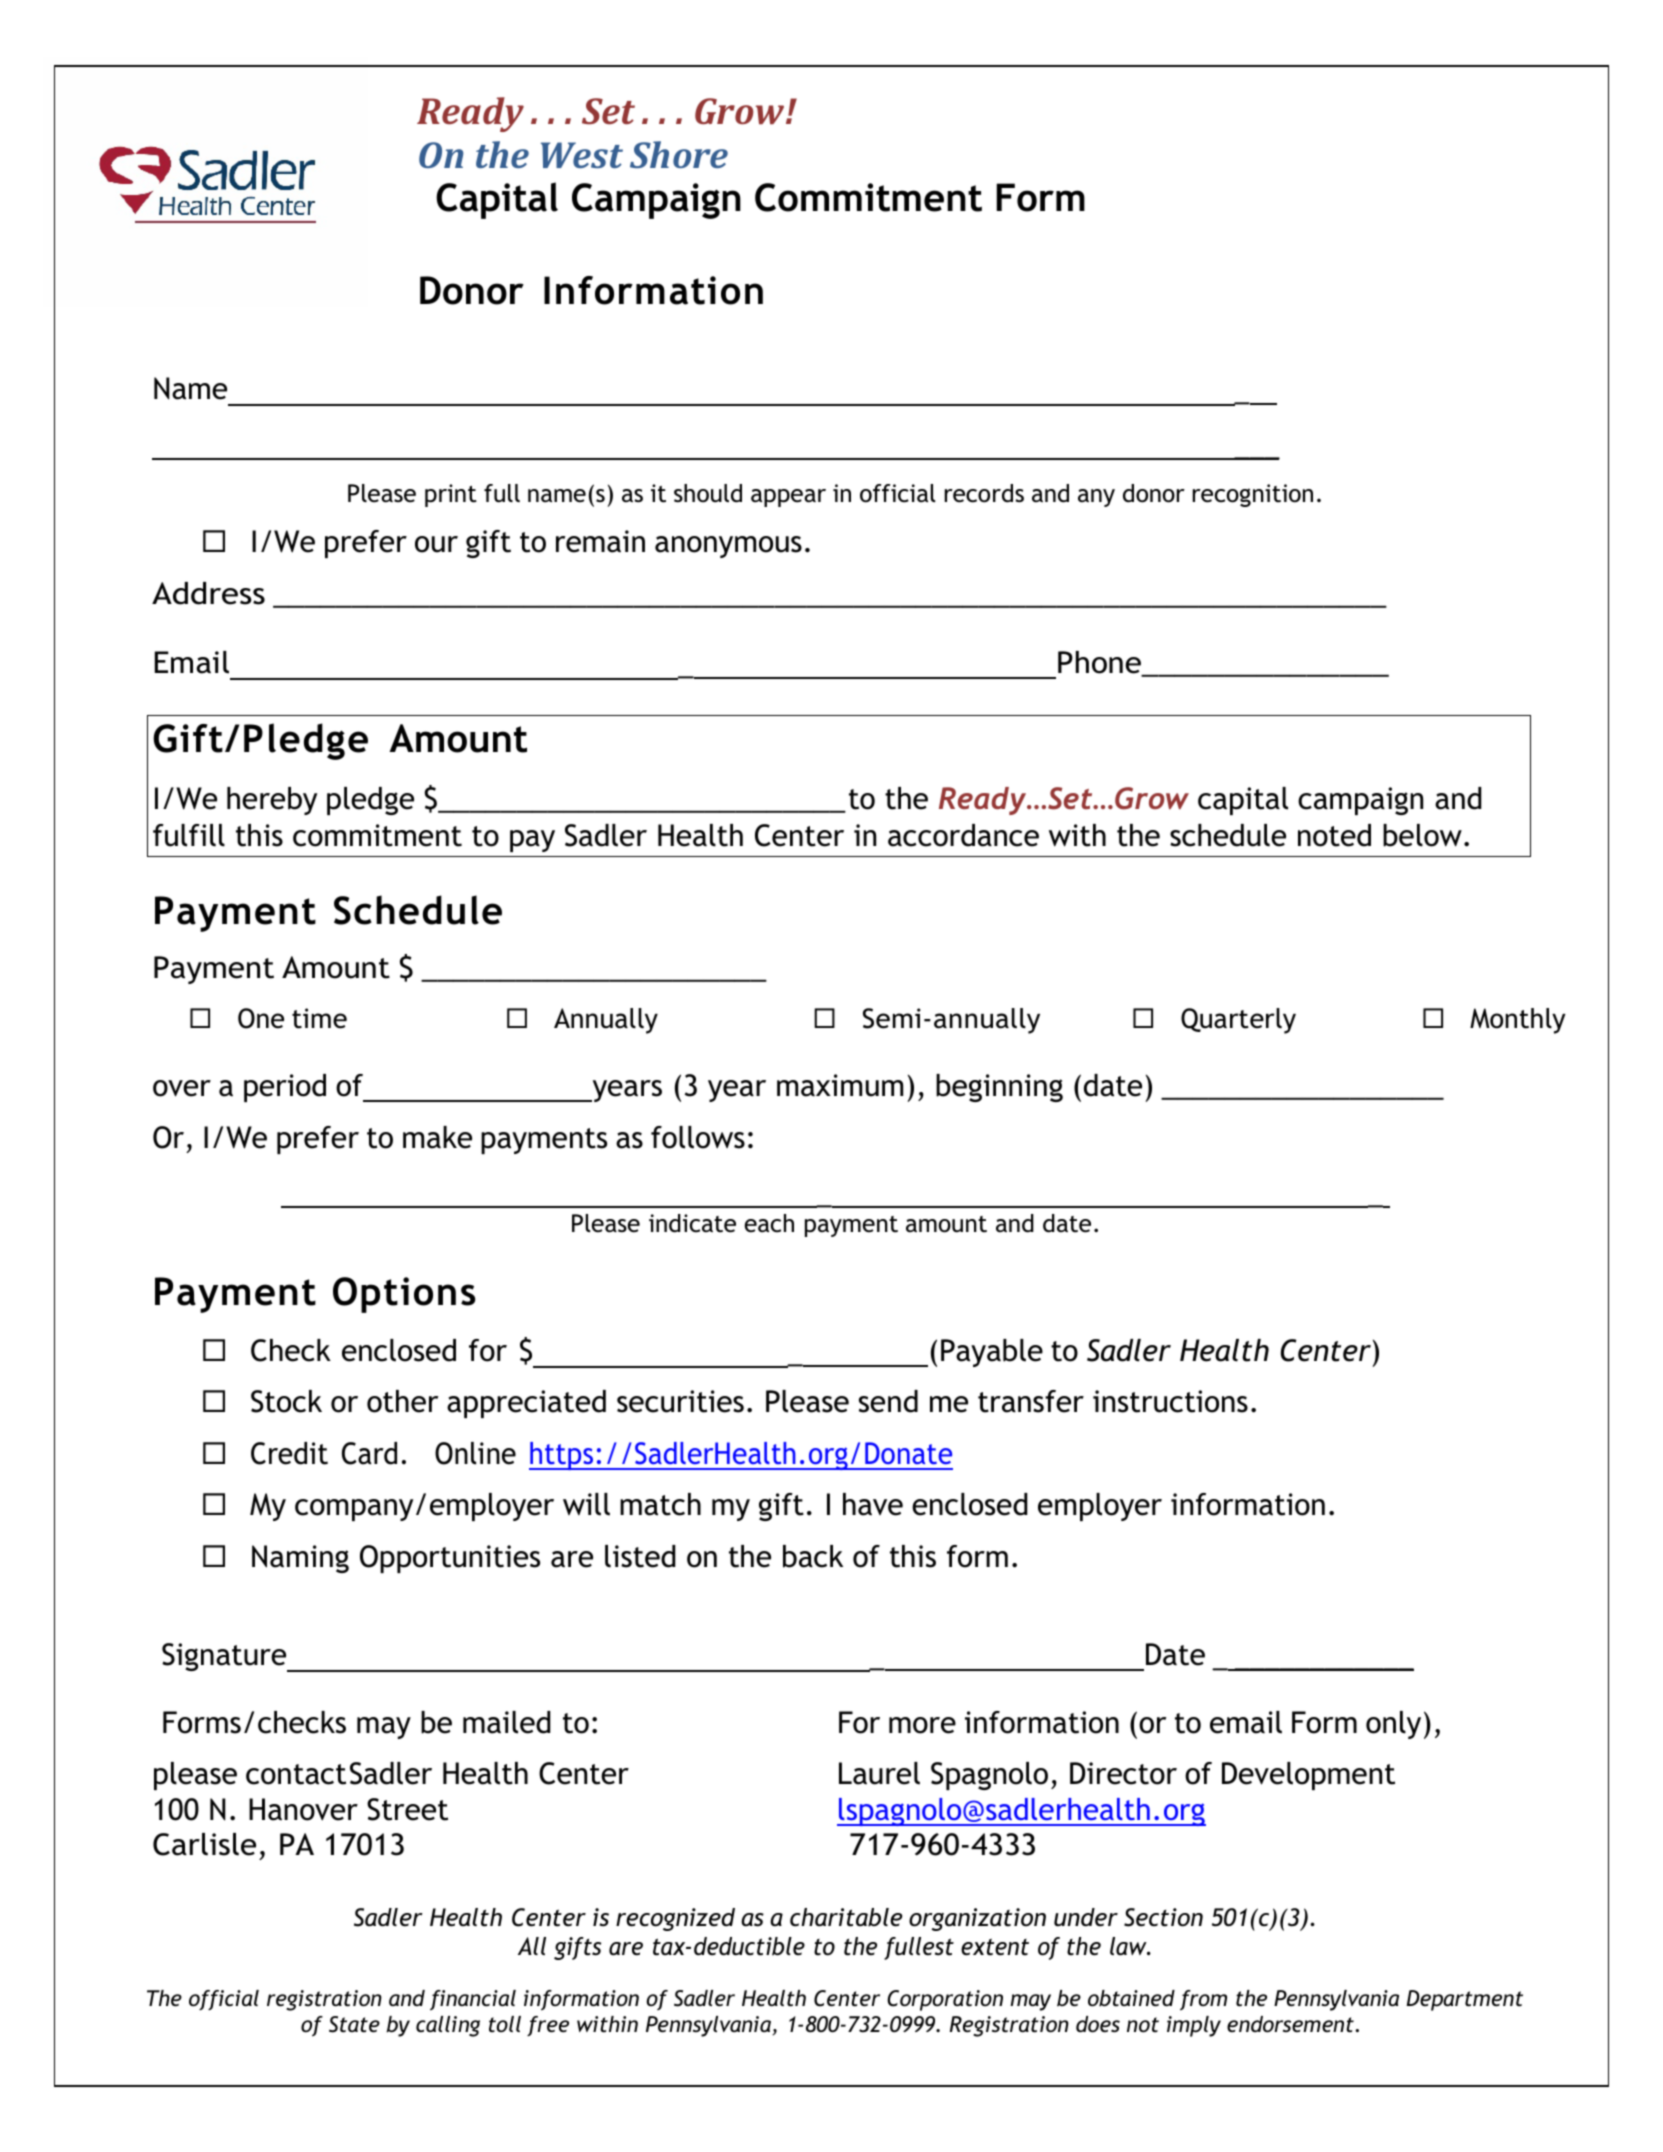  What do you see at coordinates (679, 154) in the screenshot?
I see `Shore` at bounding box center [679, 154].
